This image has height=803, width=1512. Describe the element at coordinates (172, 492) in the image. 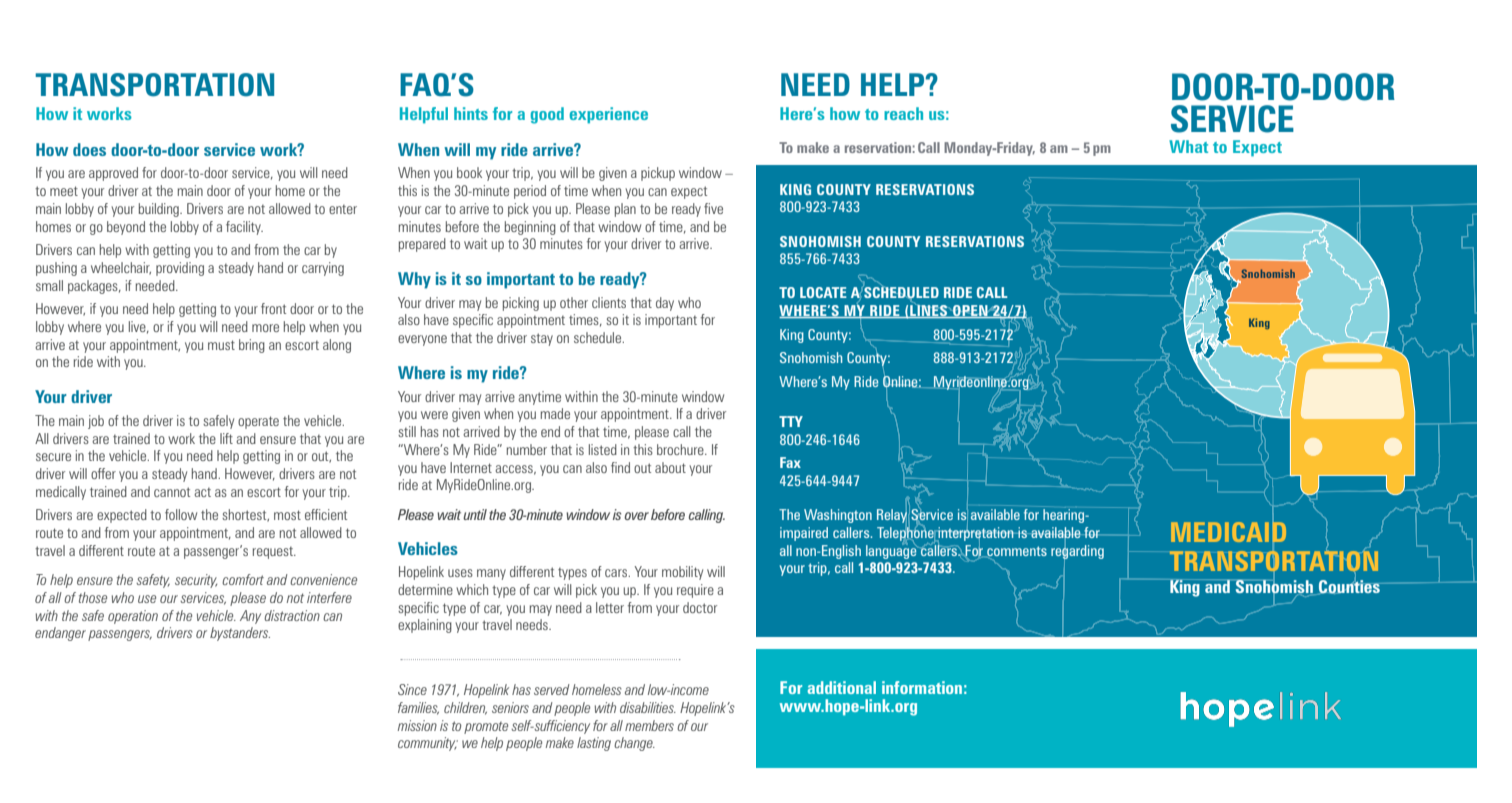

I see `cannot` at that location.
